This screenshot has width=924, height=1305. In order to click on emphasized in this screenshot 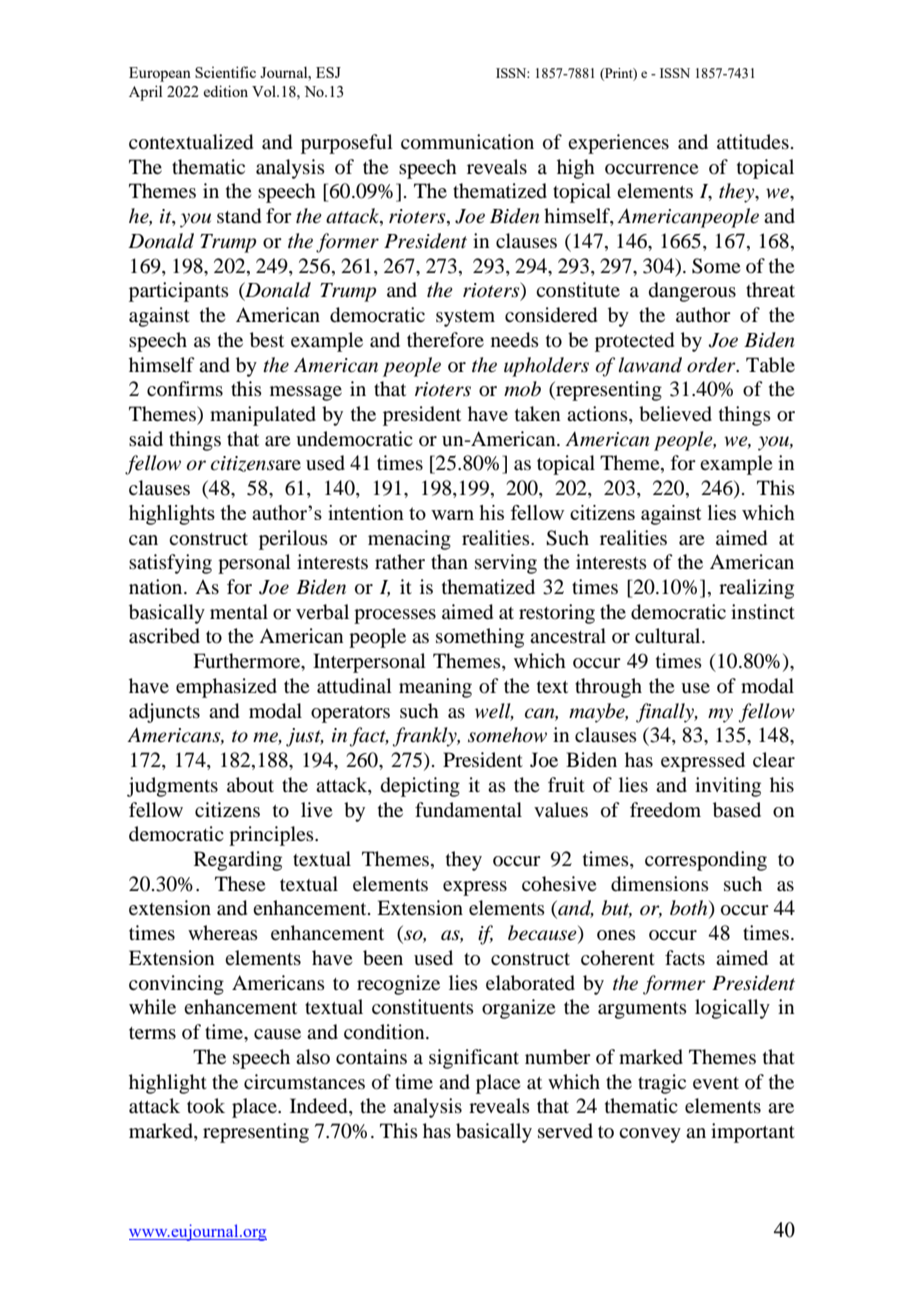, I will do `click(226, 688)`.
